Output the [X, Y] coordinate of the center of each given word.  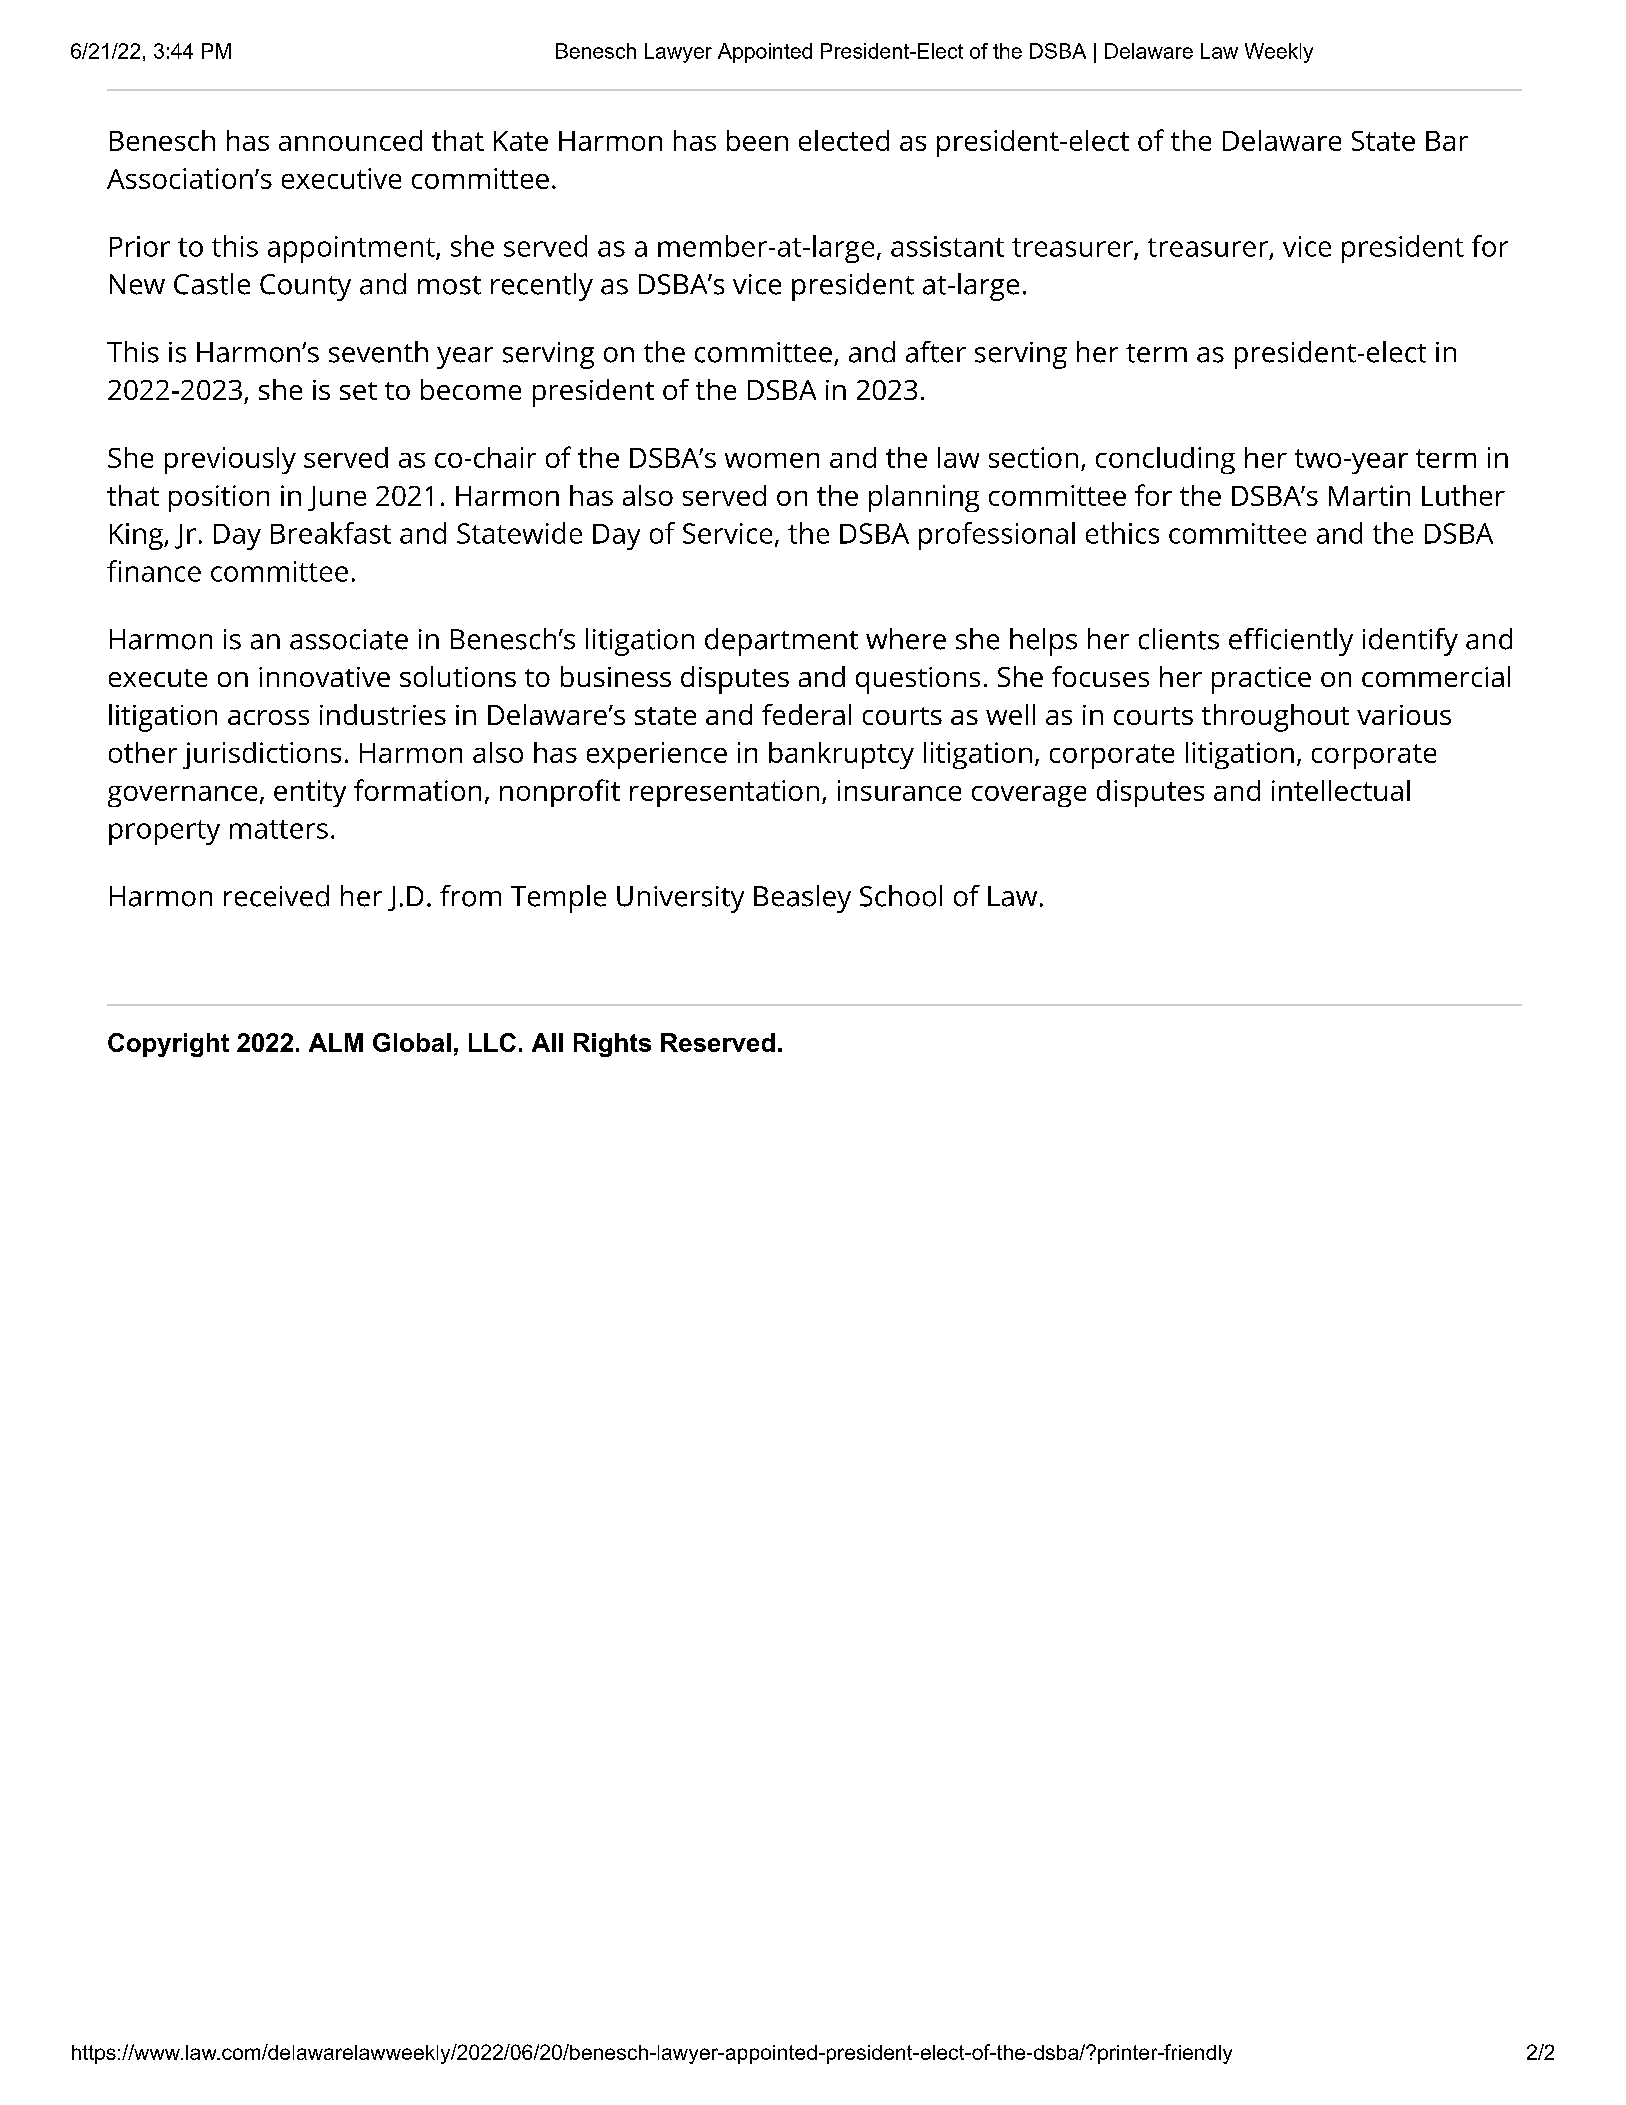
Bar [1447, 141]
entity [310, 793]
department [781, 642]
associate [349, 639]
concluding [1165, 460]
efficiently [1291, 642]
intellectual [1341, 790]
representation [724, 793]
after [936, 352]
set [358, 391]
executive [341, 178]
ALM [336, 1042]
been [757, 140]
